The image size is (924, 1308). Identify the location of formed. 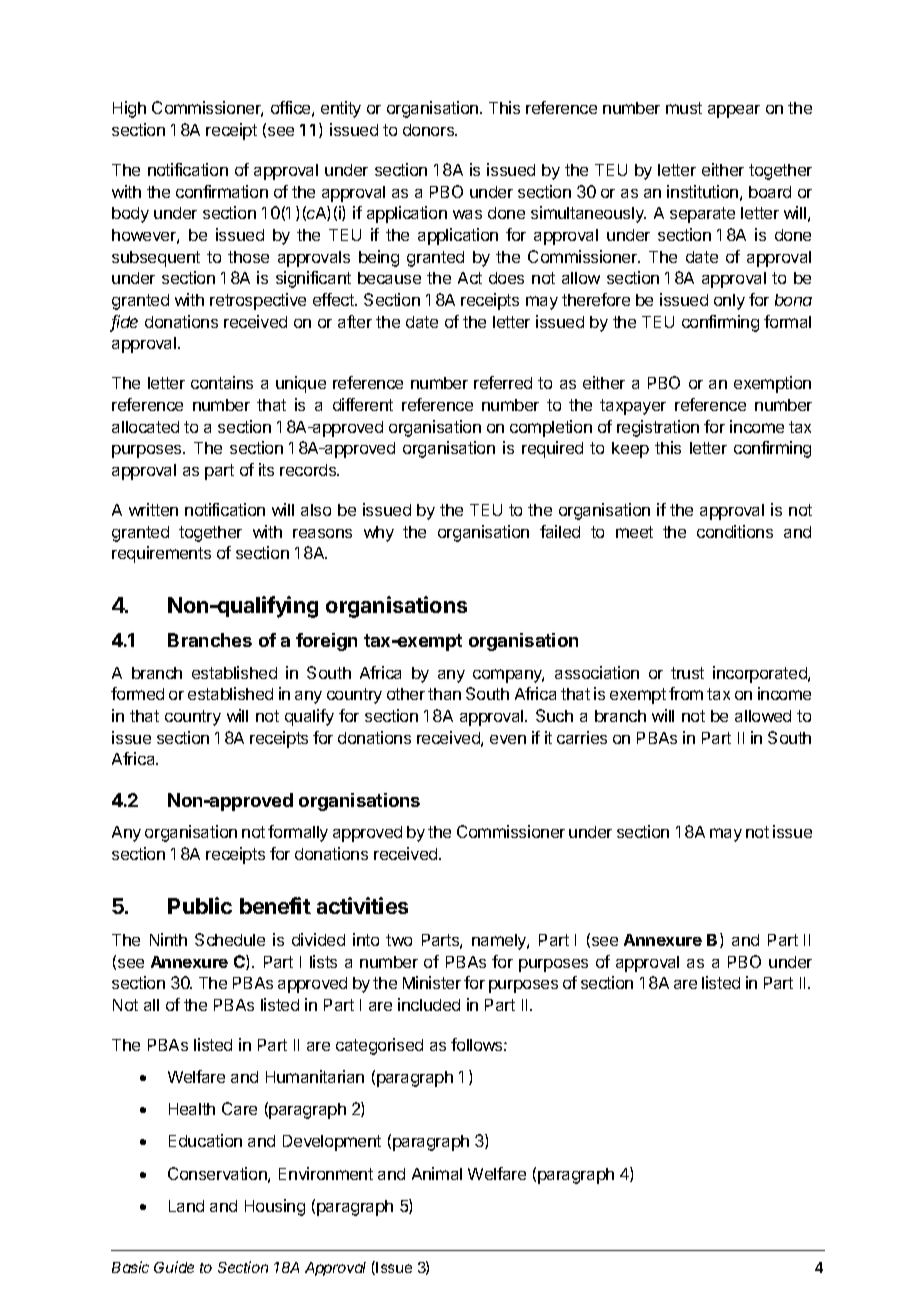
(137, 693).
